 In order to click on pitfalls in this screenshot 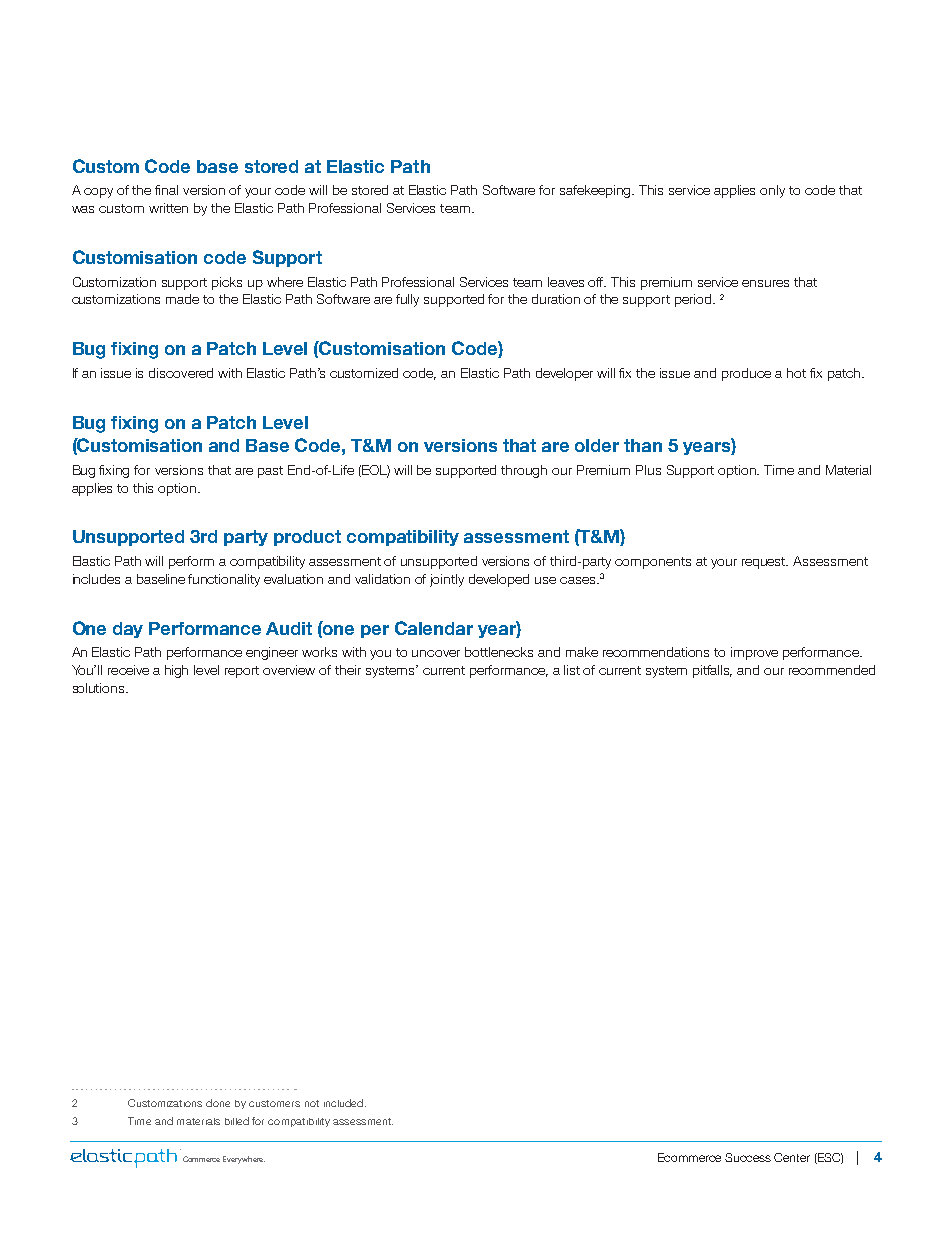, I will do `click(712, 671)`.
